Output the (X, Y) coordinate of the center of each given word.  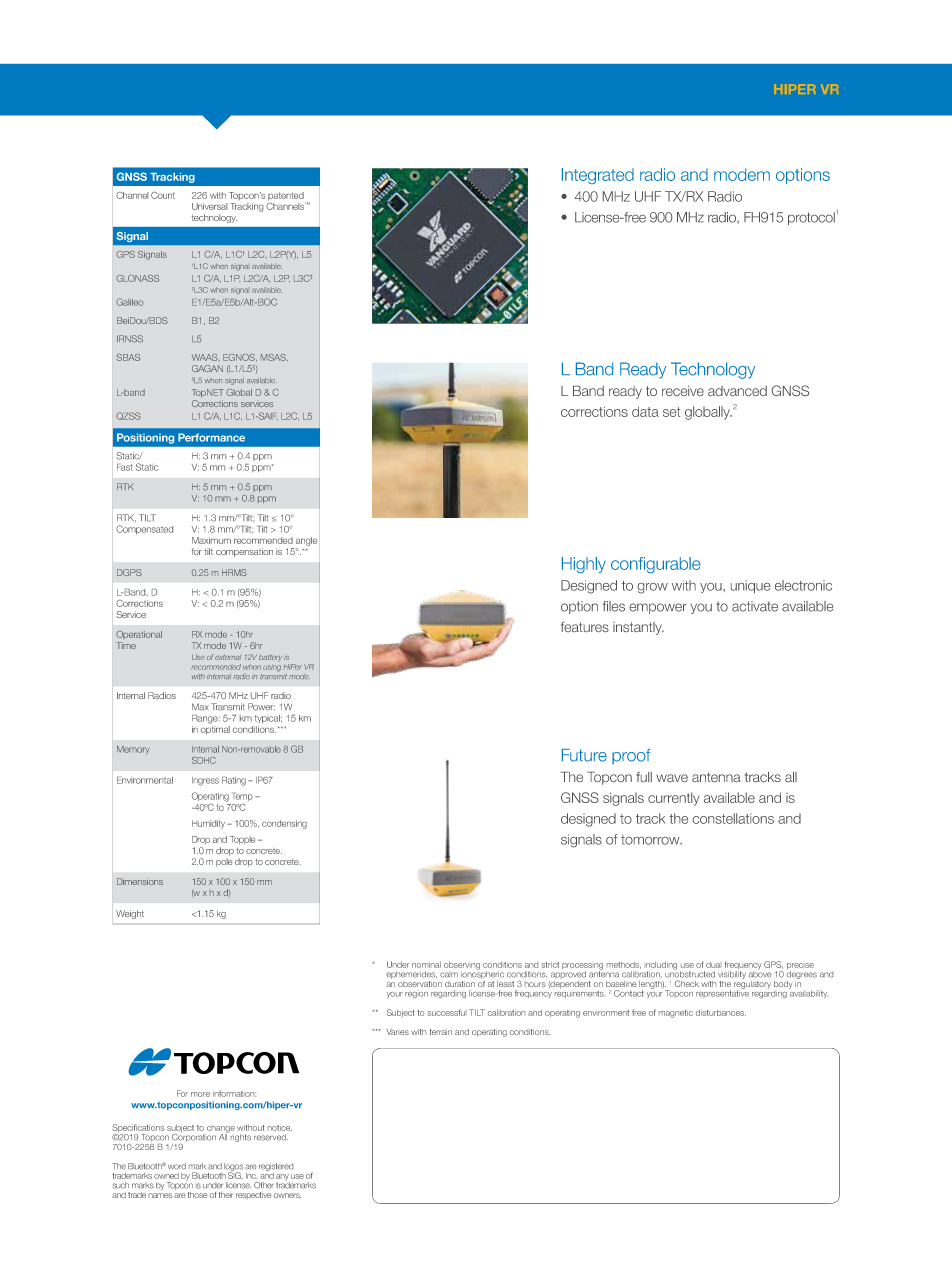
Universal (209, 206)
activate (755, 606)
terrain (440, 1032)
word (177, 1166)
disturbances (721, 1013)
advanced (737, 391)
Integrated (598, 176)
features (585, 627)
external (228, 657)
